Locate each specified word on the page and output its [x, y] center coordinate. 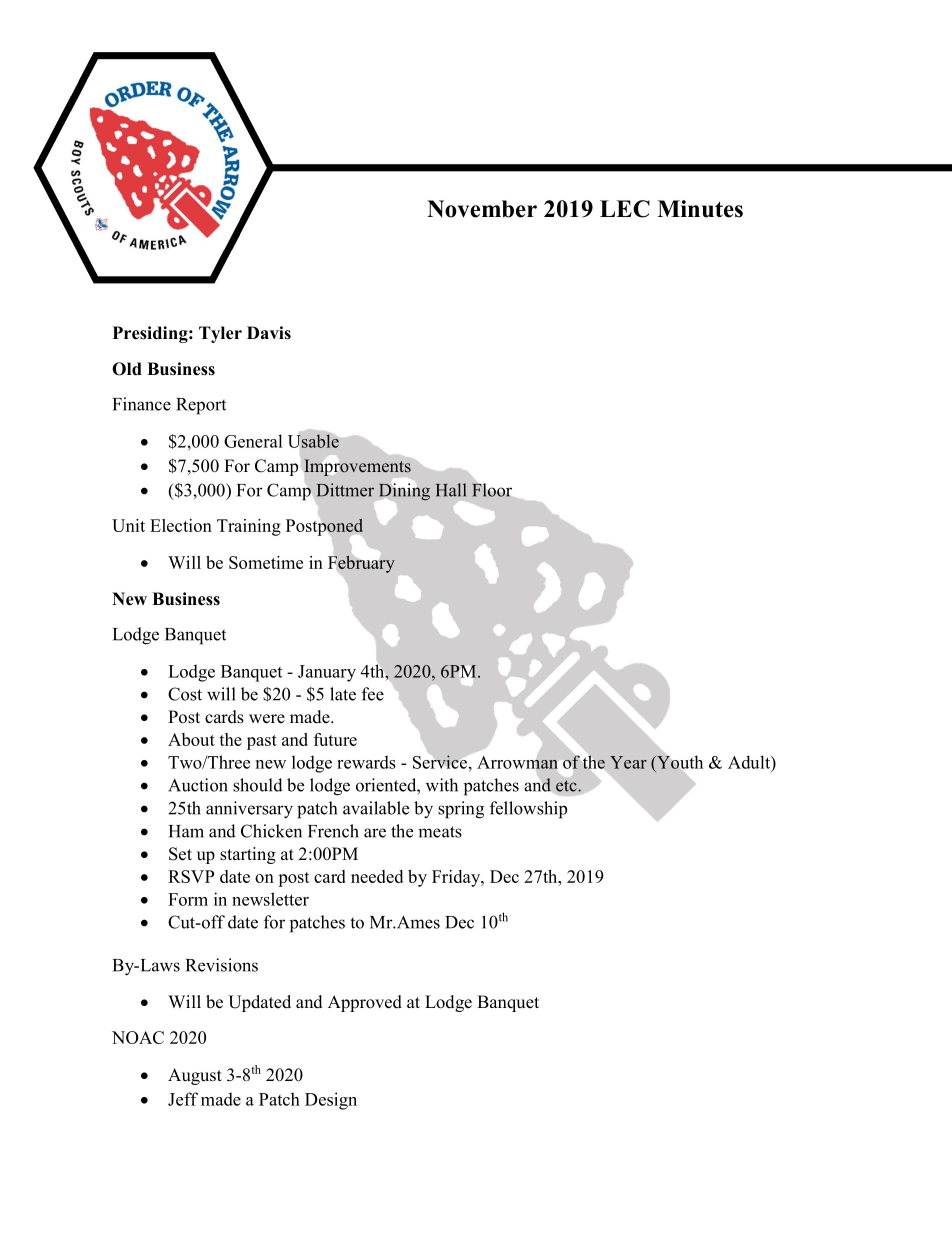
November [482, 209]
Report [201, 406]
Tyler [220, 334]
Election [181, 525]
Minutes [700, 209]
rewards [366, 762]
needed [377, 876]
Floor [492, 490]
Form [188, 899]
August [195, 1076]
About [191, 739]
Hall [451, 490]
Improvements [357, 467]
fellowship [528, 810]
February [361, 564]
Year [628, 762]
